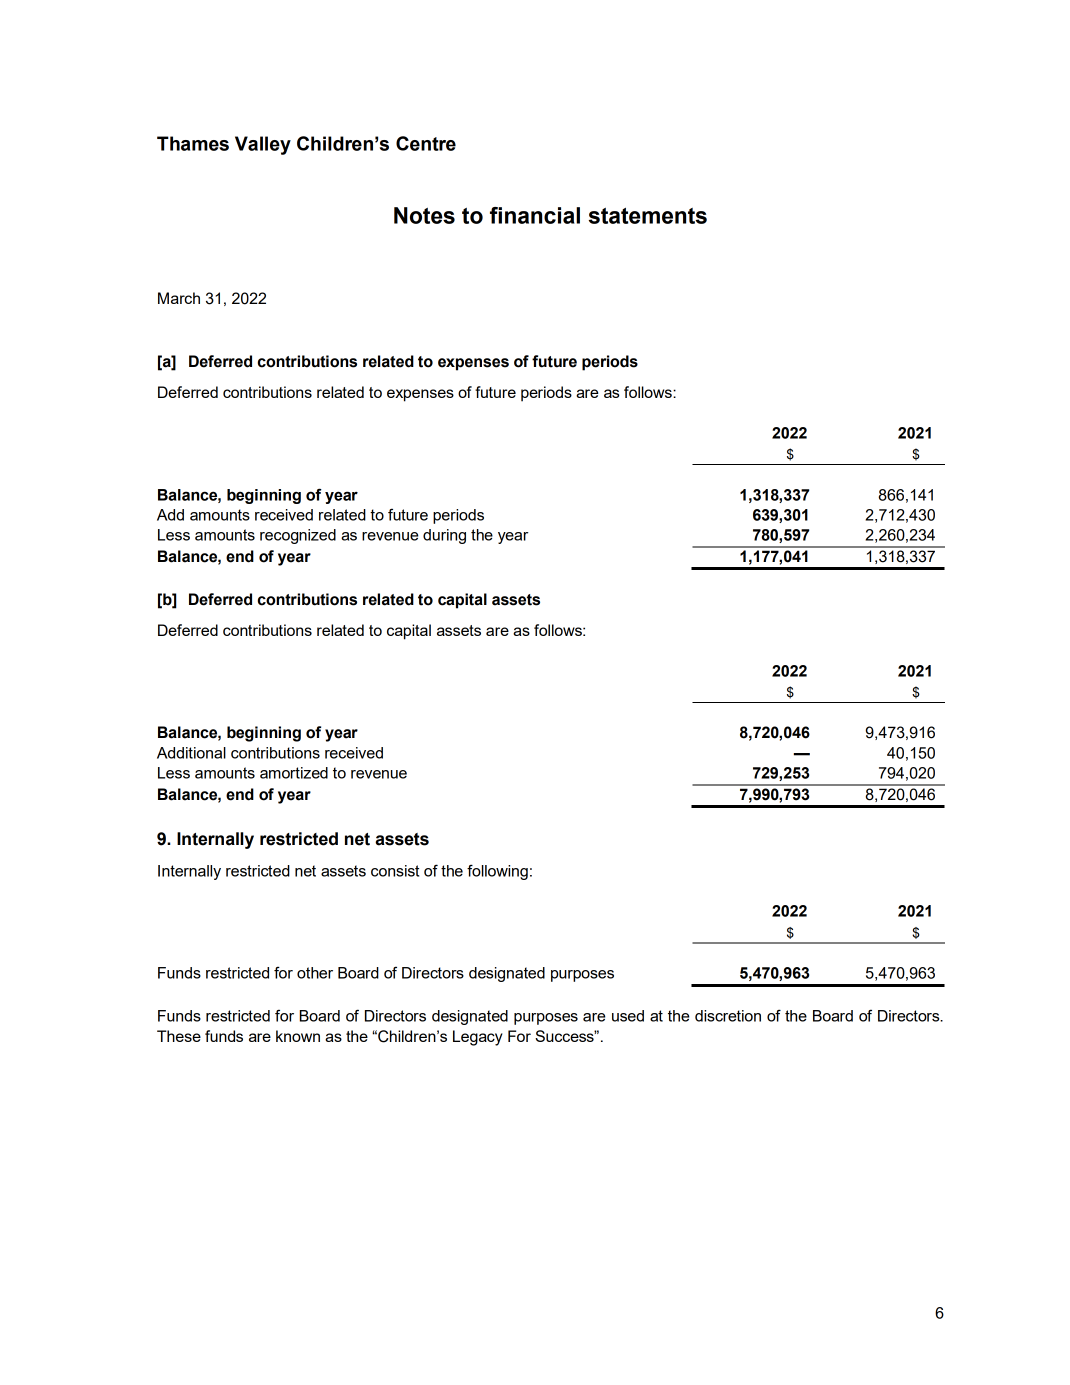 The width and height of the screenshot is (1070, 1385). Describe the element at coordinates (497, 872) in the screenshot. I see `following` at that location.
